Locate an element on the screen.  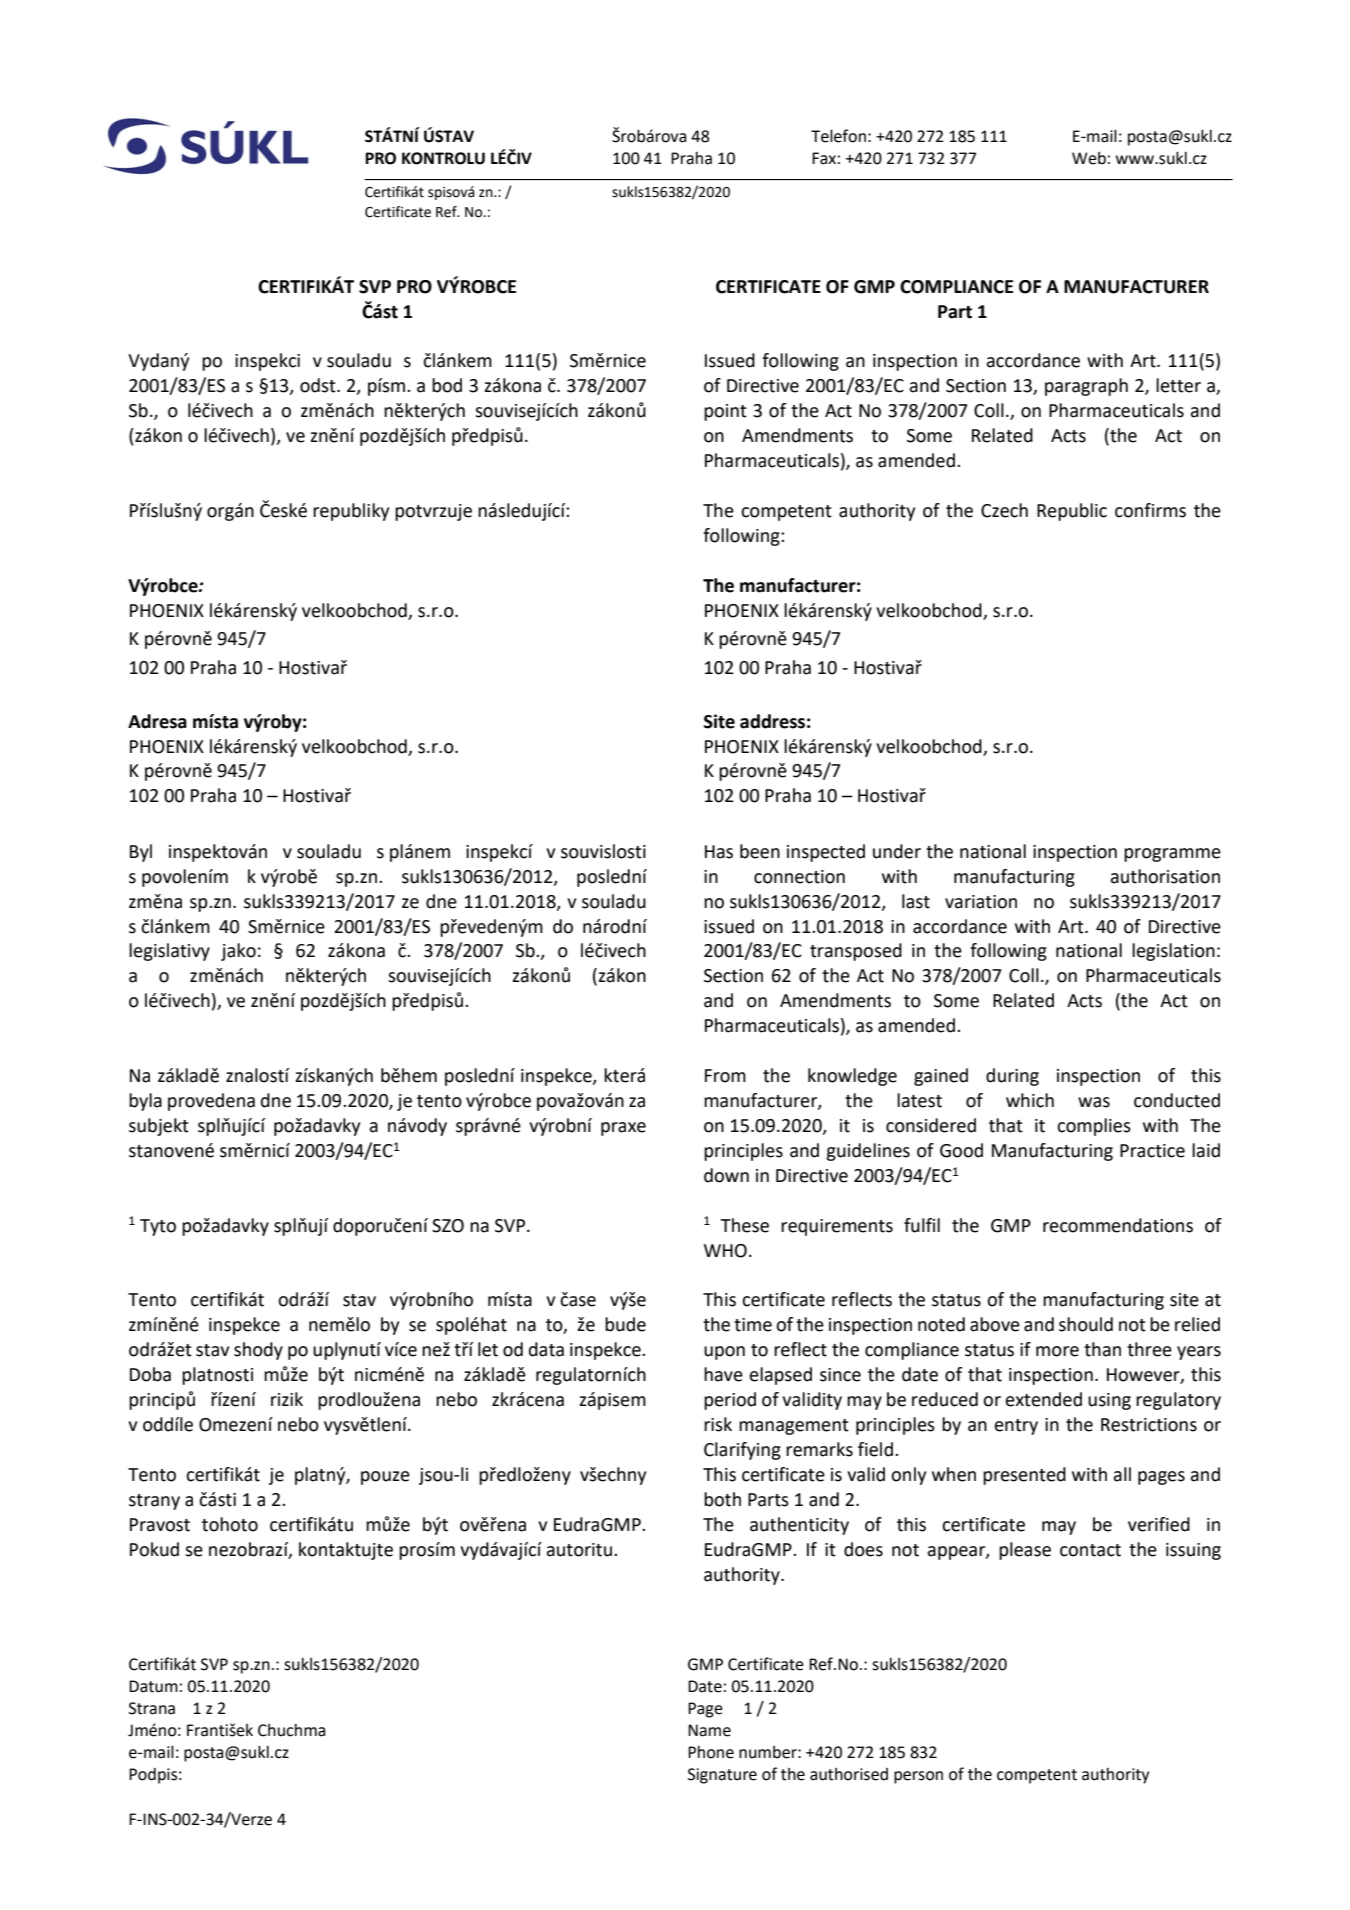
Fax is located at coordinates (824, 158).
